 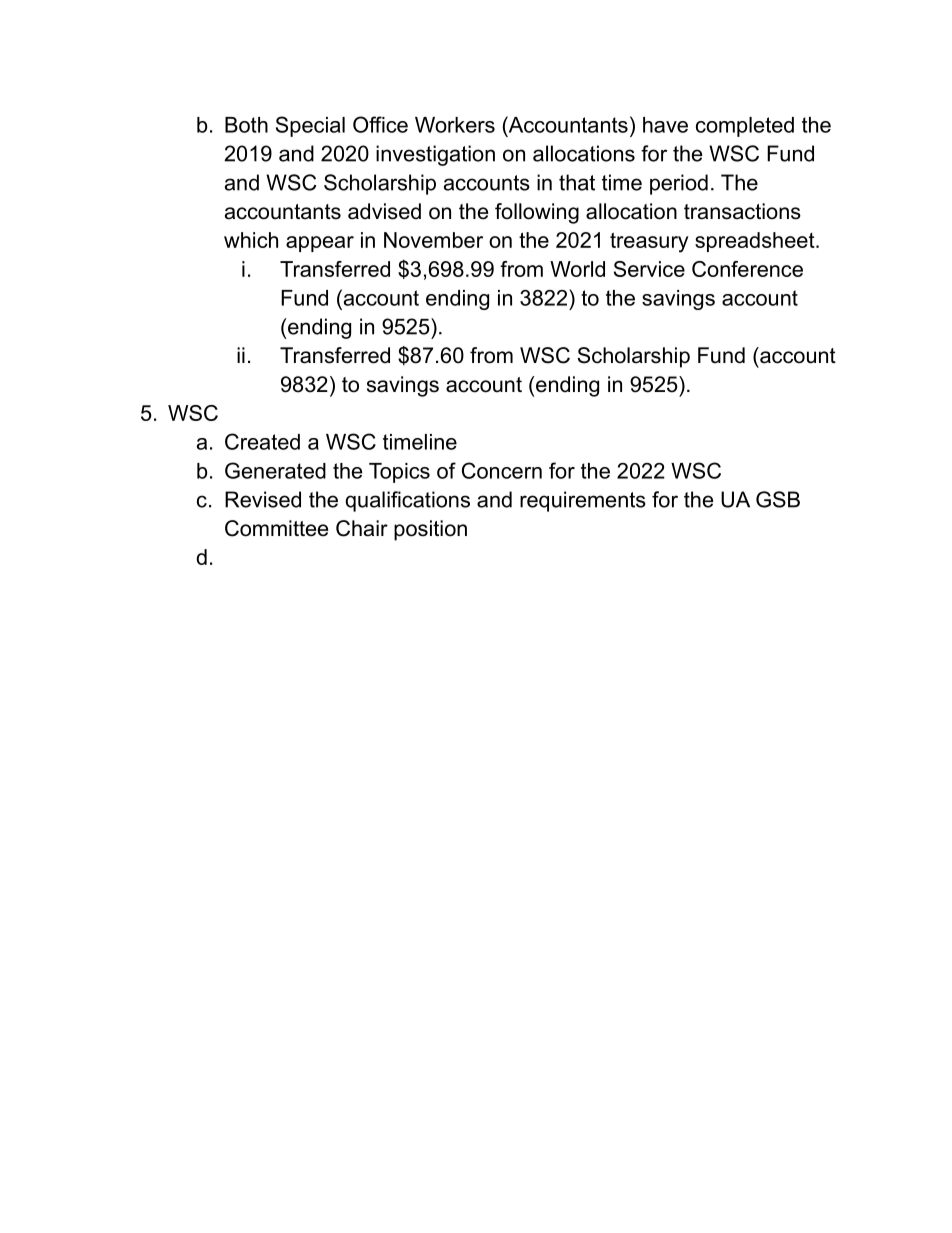 I want to click on appear, so click(x=320, y=244).
